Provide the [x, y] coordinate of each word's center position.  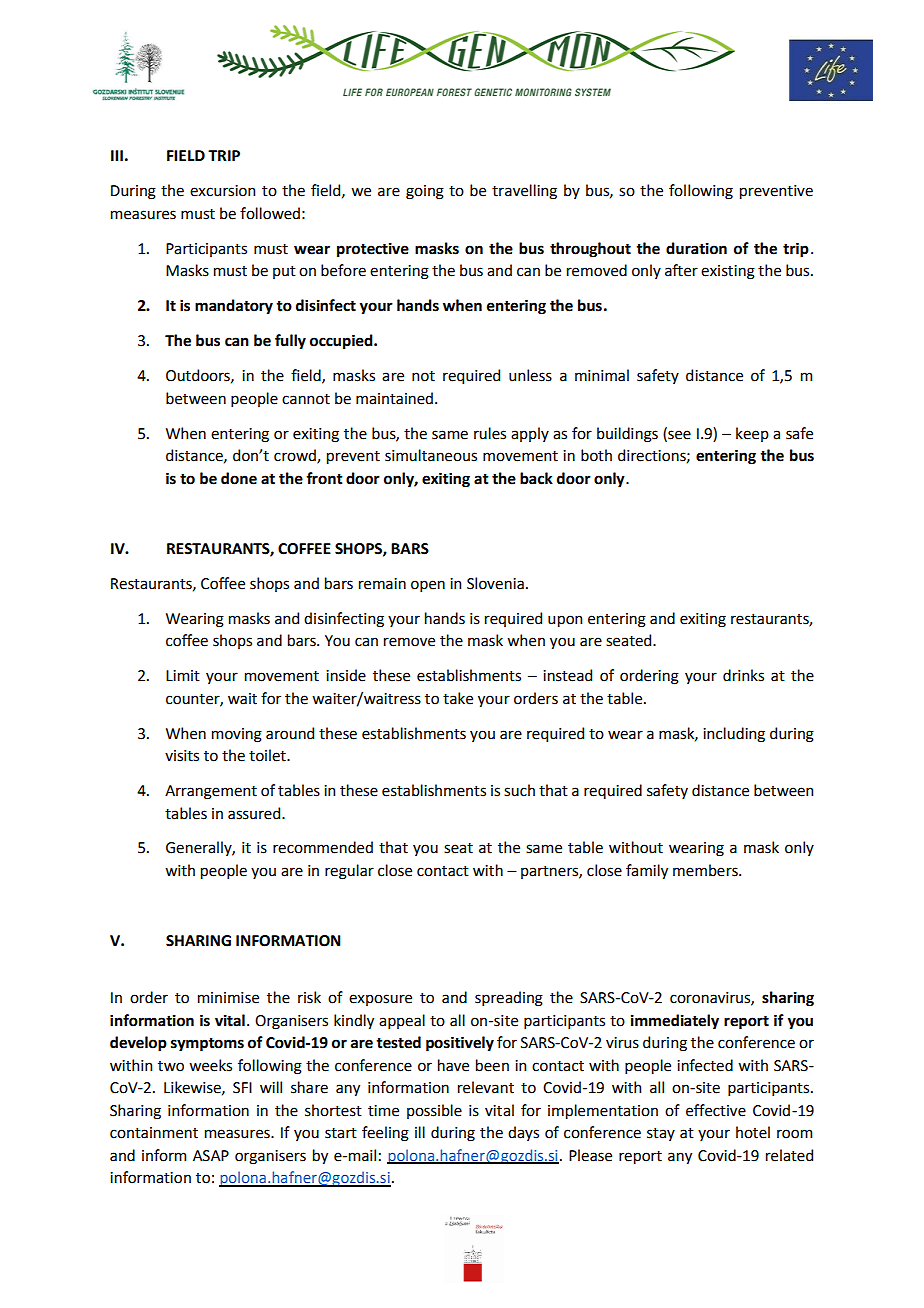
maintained [396, 398]
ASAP [211, 1156]
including [734, 735]
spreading [509, 999]
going [425, 192]
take [458, 698]
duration [696, 248]
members [706, 870]
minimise [228, 998]
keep [752, 434]
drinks [743, 675]
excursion [222, 191]
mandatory [234, 307]
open [428, 586]
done [239, 478]
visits [182, 756]
